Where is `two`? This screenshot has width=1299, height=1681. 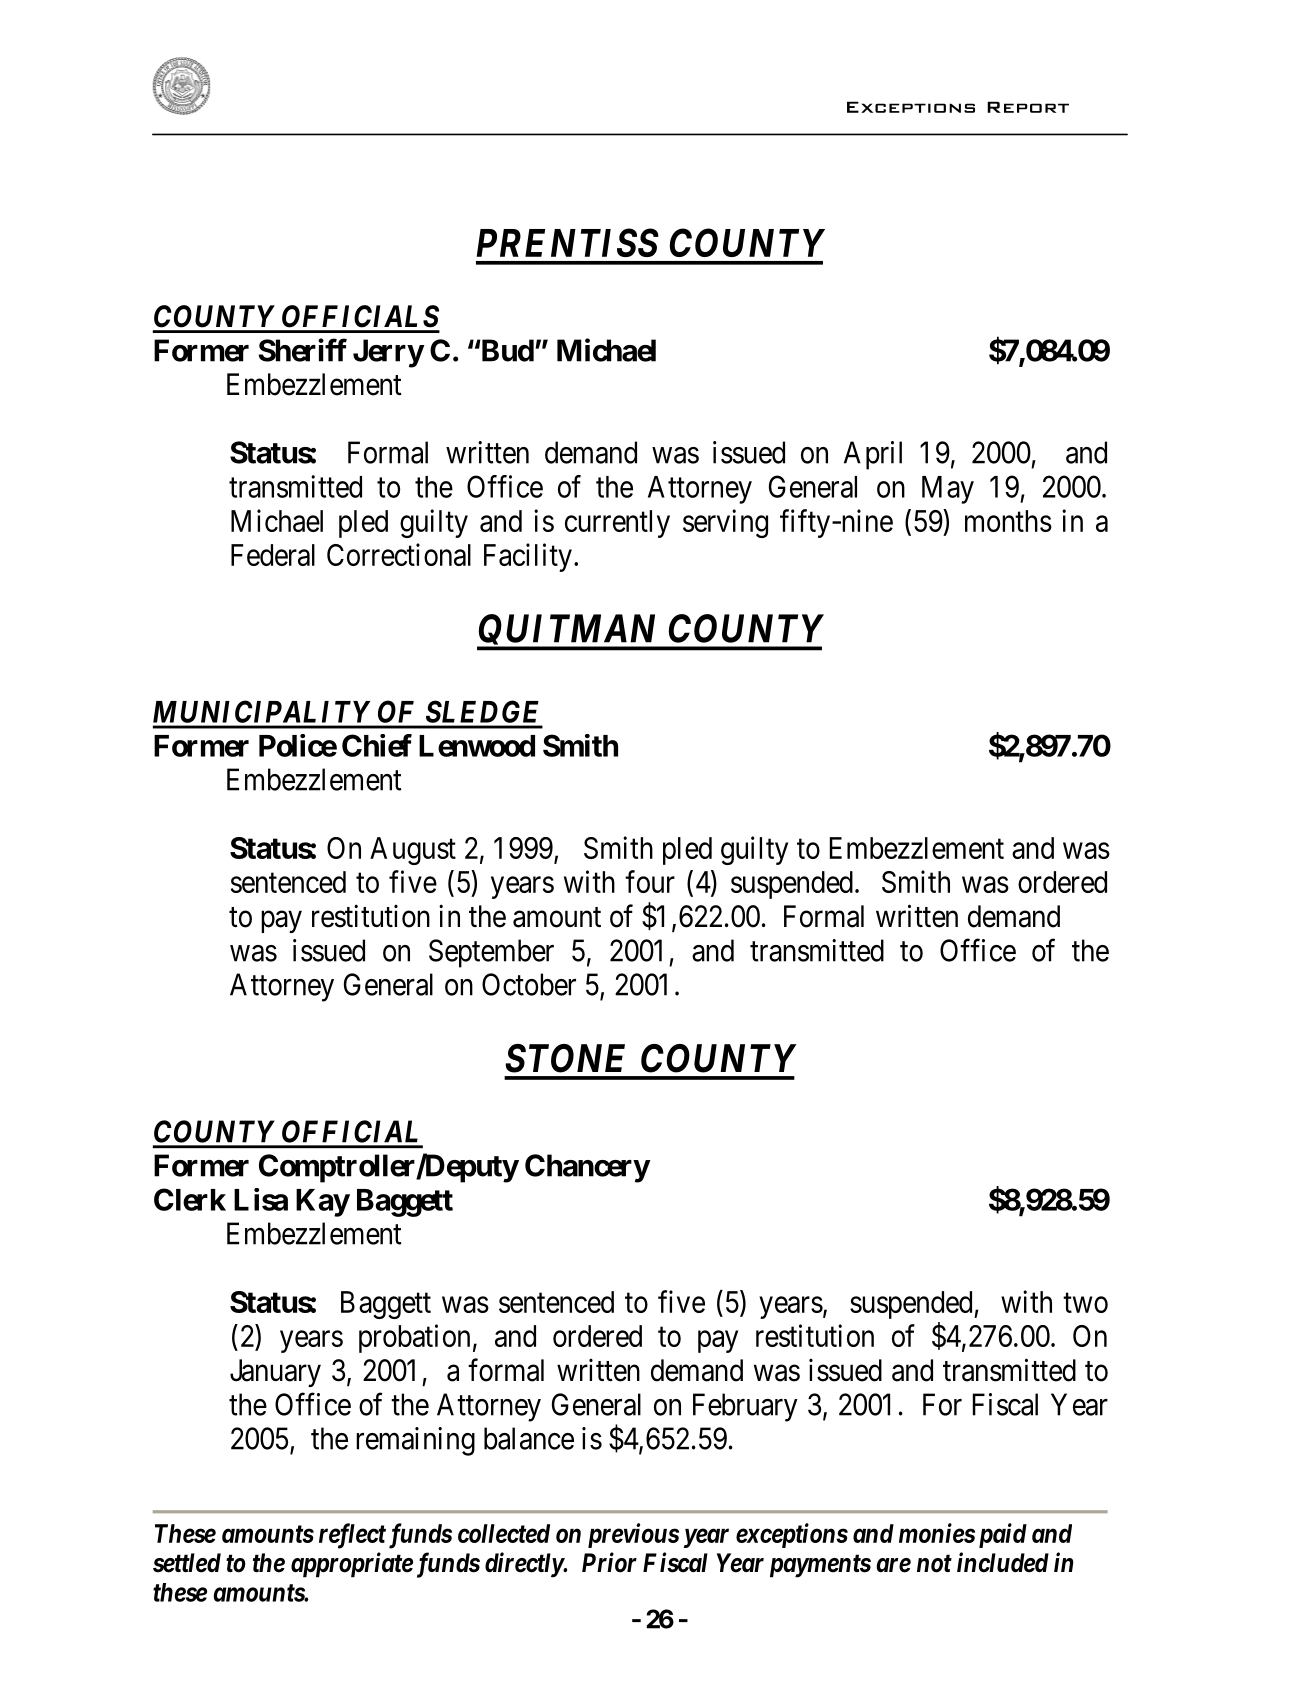
two is located at coordinates (1085, 1303).
